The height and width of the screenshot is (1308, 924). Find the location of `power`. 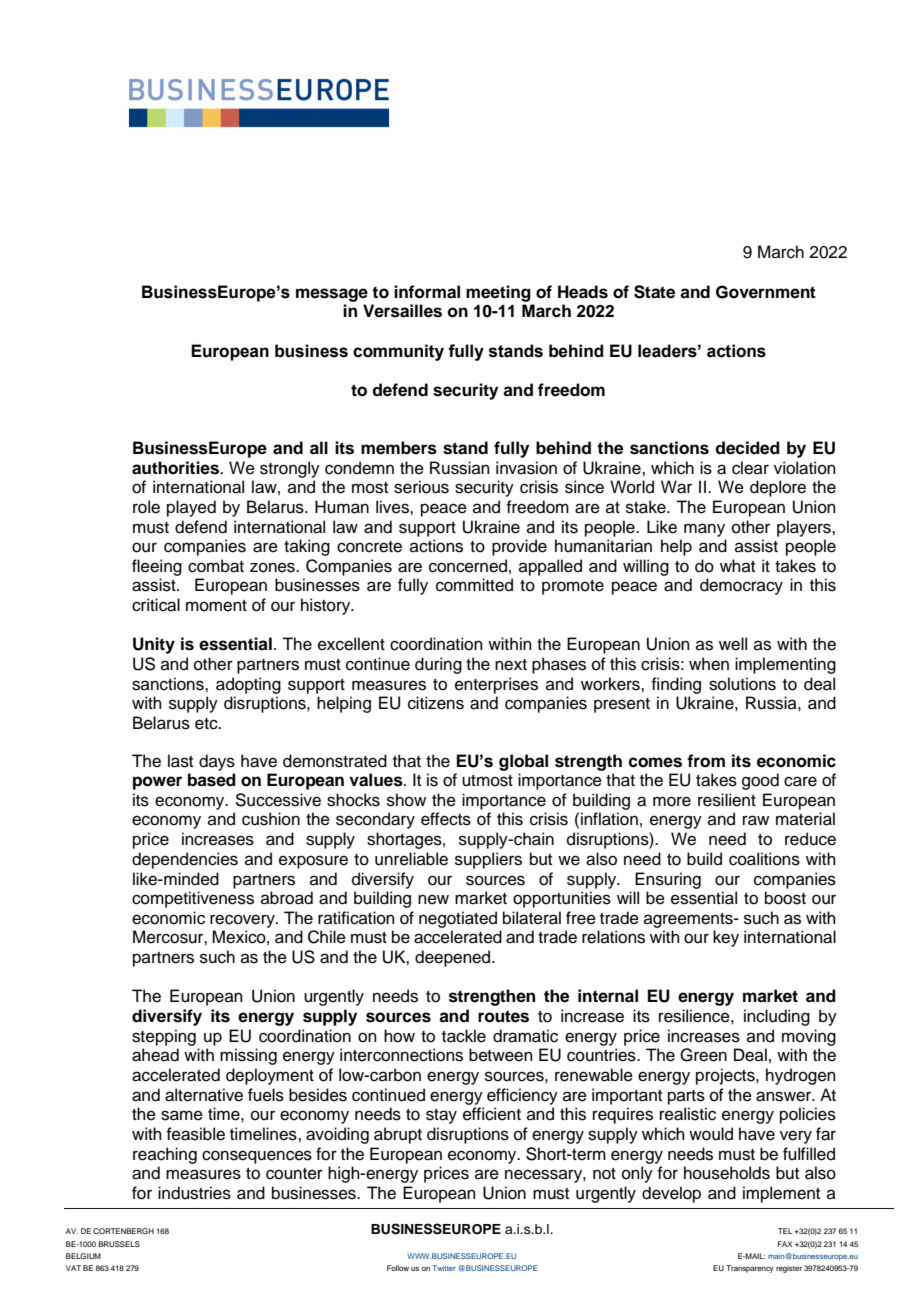

power is located at coordinates (157, 783).
